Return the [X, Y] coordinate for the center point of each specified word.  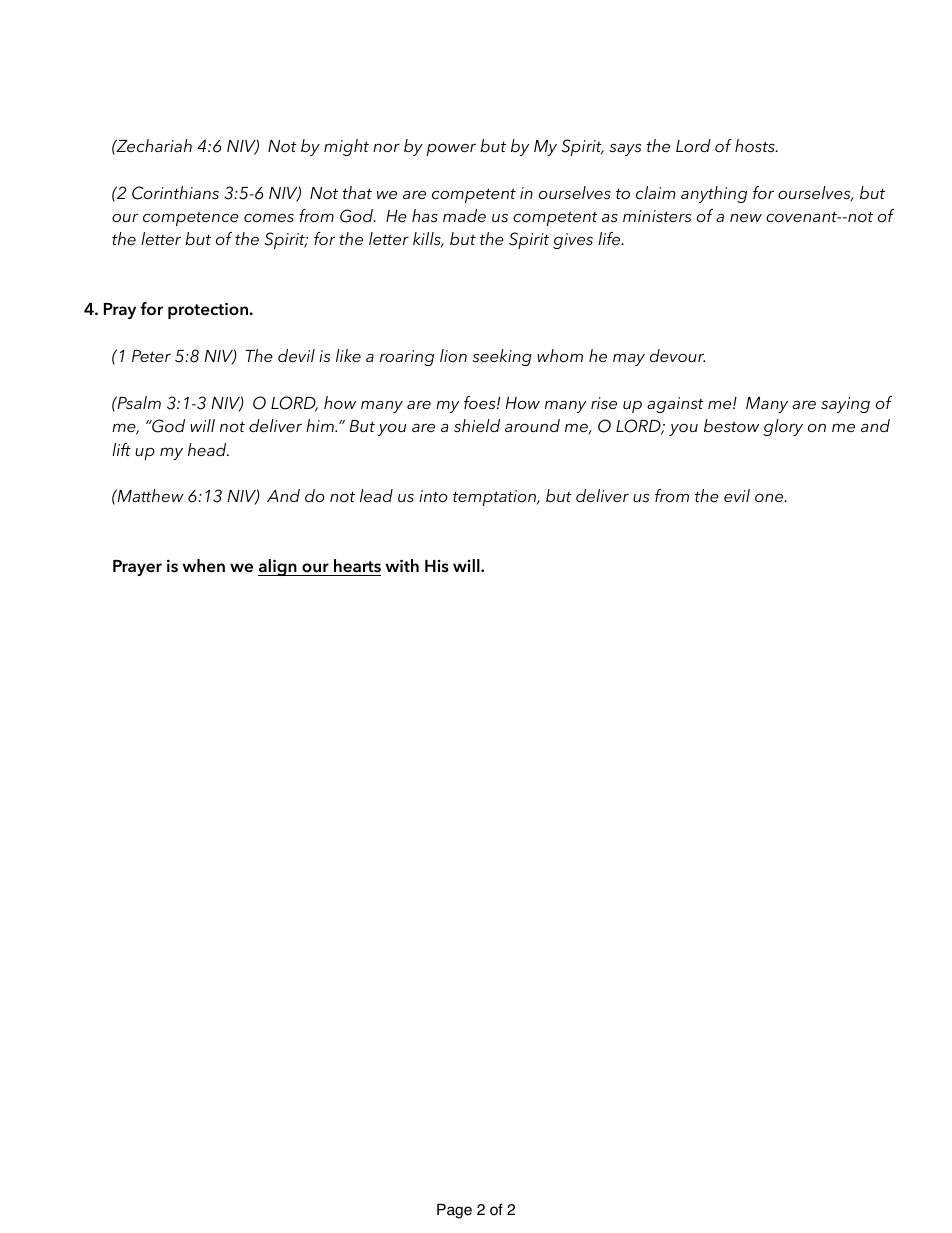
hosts [756, 145]
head [208, 449]
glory [783, 427]
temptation [495, 498]
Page [454, 1211]
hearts [356, 567]
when [204, 566]
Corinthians [175, 193]
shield [477, 425]
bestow [731, 425]
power [451, 149]
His [437, 566]
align [278, 567]
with [402, 565]
